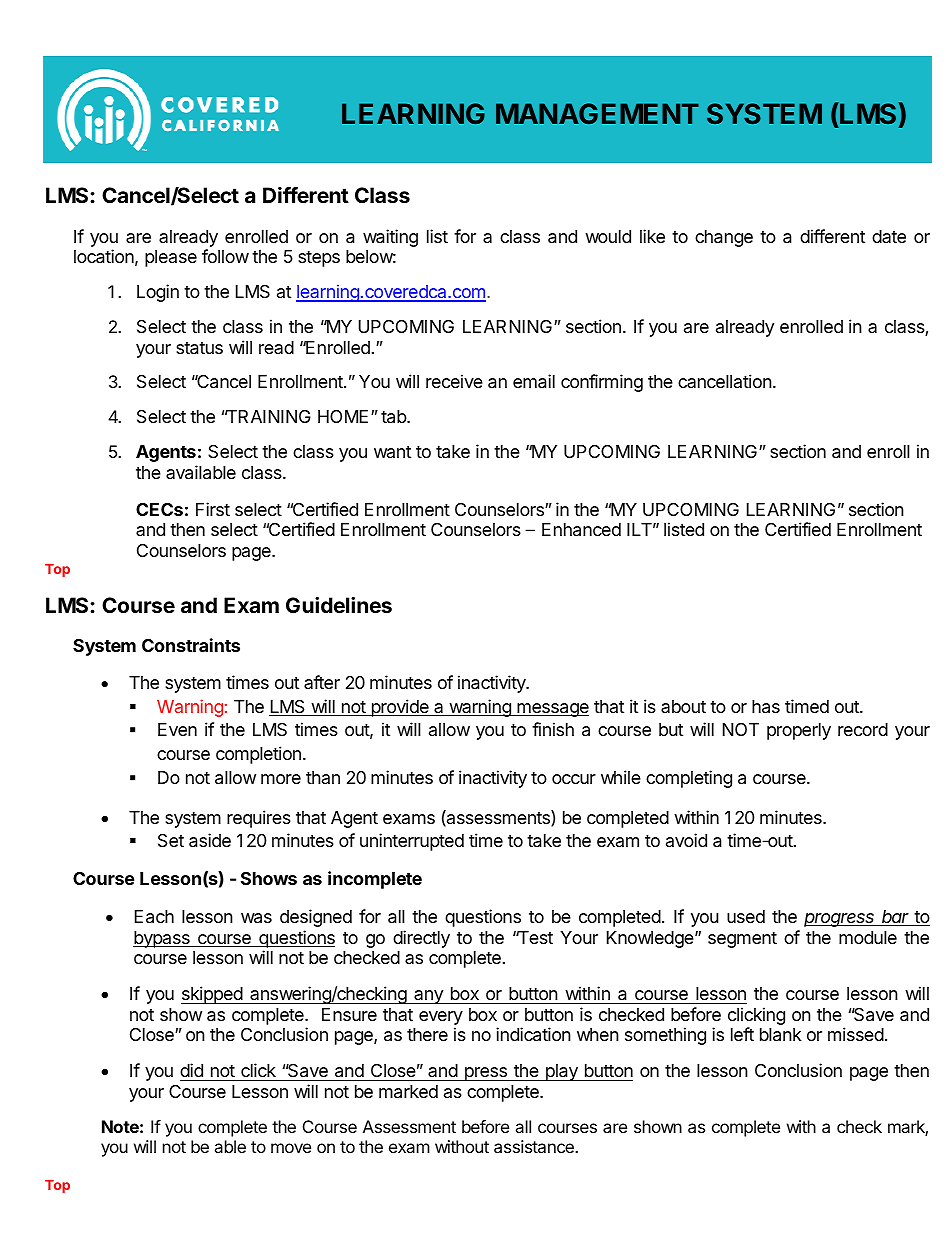 The height and width of the page is (1233, 952). I want to click on date, so click(889, 236).
